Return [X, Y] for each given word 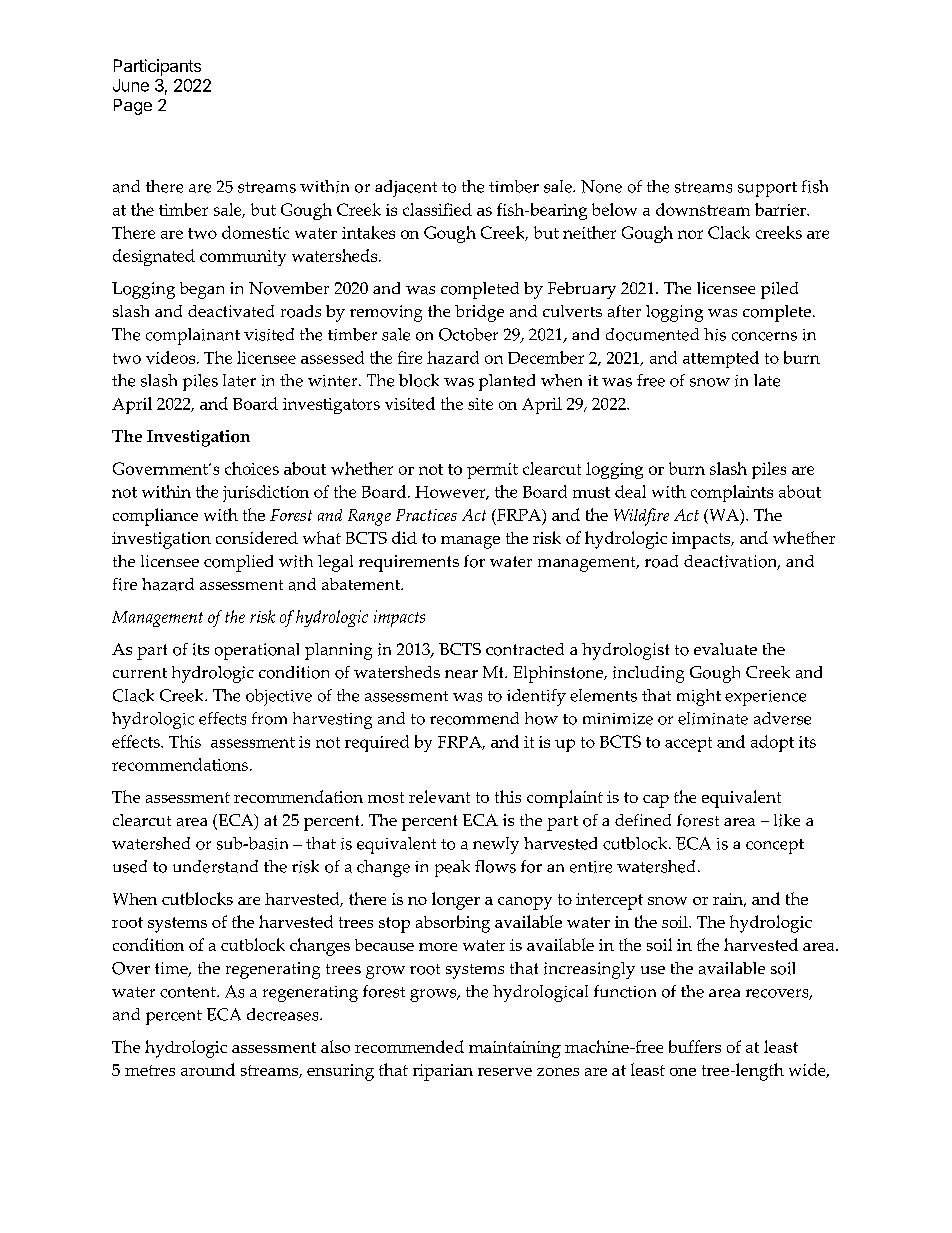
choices [252, 468]
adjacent [406, 188]
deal [630, 491]
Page [133, 107]
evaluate [725, 649]
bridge [479, 313]
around [208, 1069]
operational [257, 651]
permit [492, 471]
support [767, 189]
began [202, 290]
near [461, 674]
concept [775, 846]
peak [452, 868]
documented [652, 334]
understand [215, 866]
